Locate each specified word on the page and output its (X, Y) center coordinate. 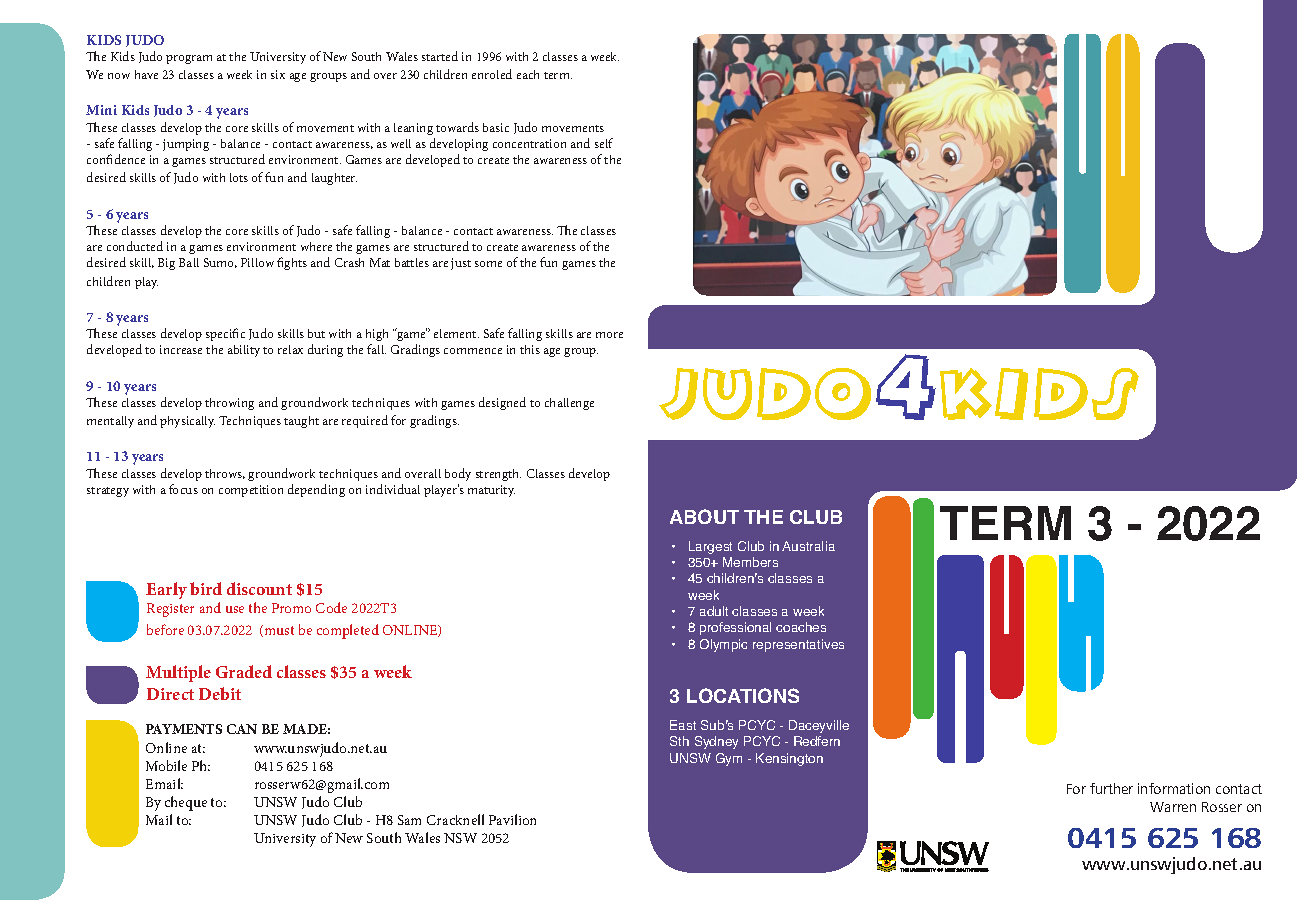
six (278, 74)
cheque (186, 803)
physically (187, 422)
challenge (569, 404)
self (604, 143)
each (528, 74)
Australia (808, 546)
